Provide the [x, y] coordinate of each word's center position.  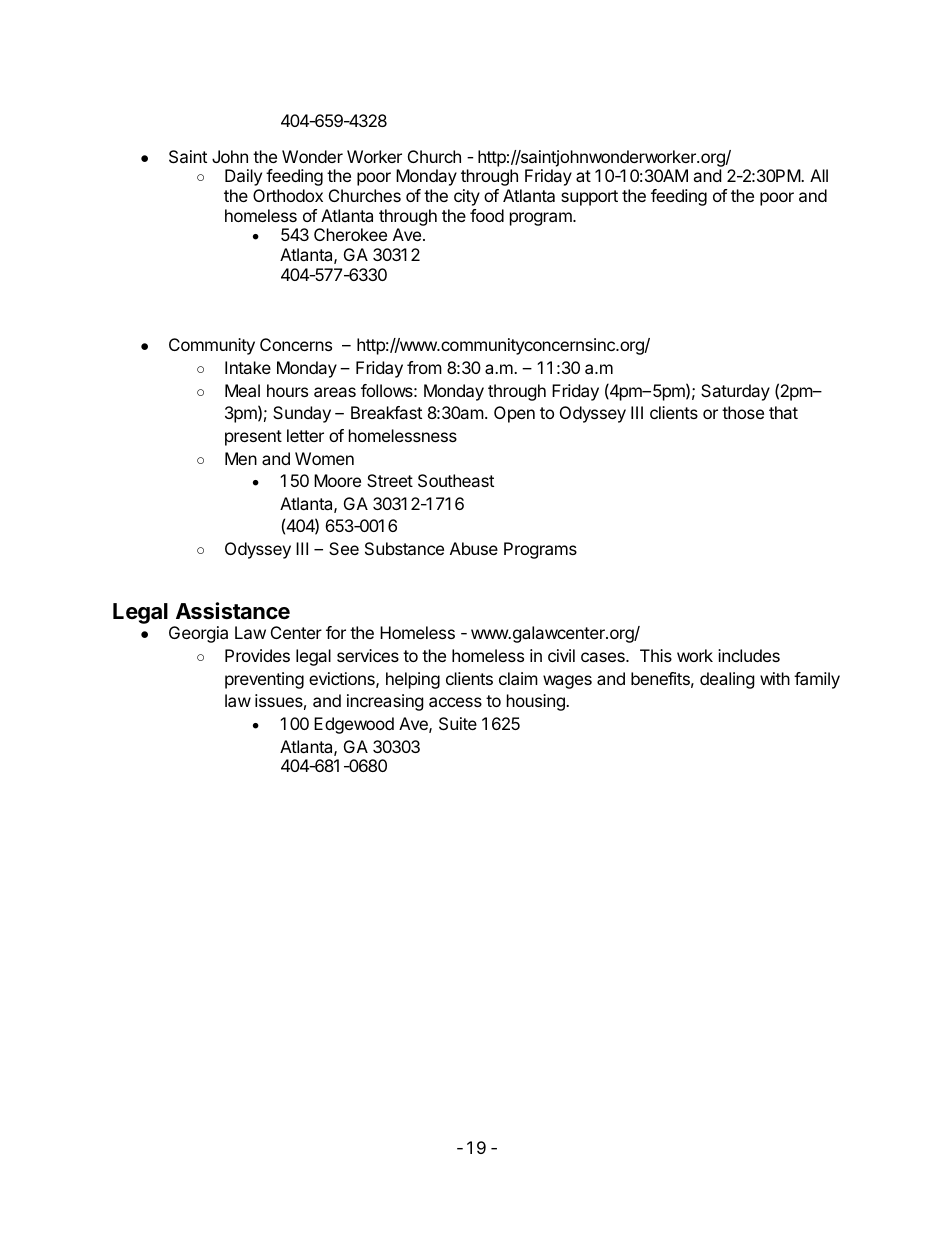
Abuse [474, 548]
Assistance [233, 611]
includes [749, 655]
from [424, 367]
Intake [248, 367]
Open [514, 414]
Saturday [735, 392]
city [467, 197]
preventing [264, 680]
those [743, 412]
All [819, 175]
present [253, 438]
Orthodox [288, 195]
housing [537, 702]
